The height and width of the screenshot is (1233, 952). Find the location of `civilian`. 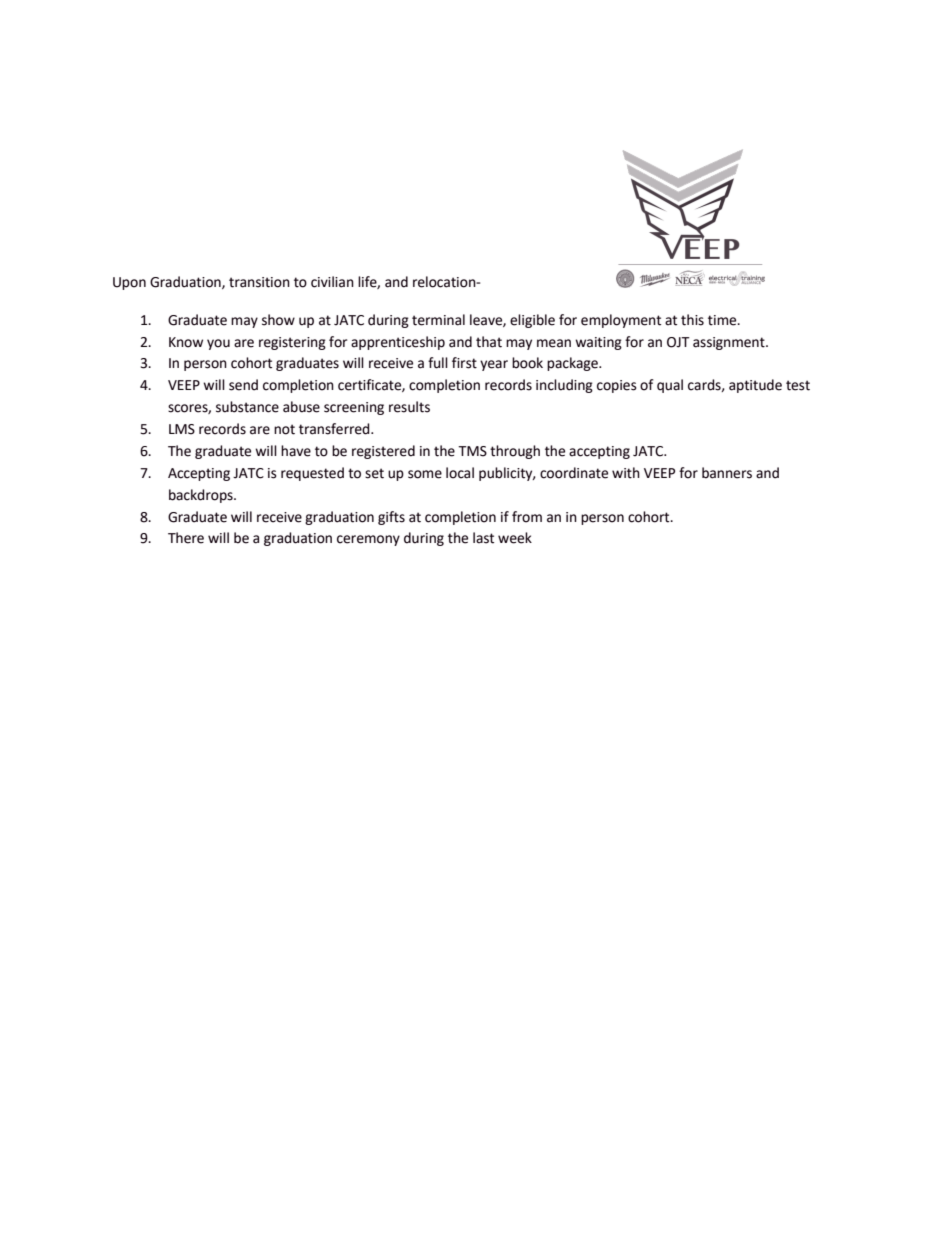

civilian is located at coordinates (332, 282).
